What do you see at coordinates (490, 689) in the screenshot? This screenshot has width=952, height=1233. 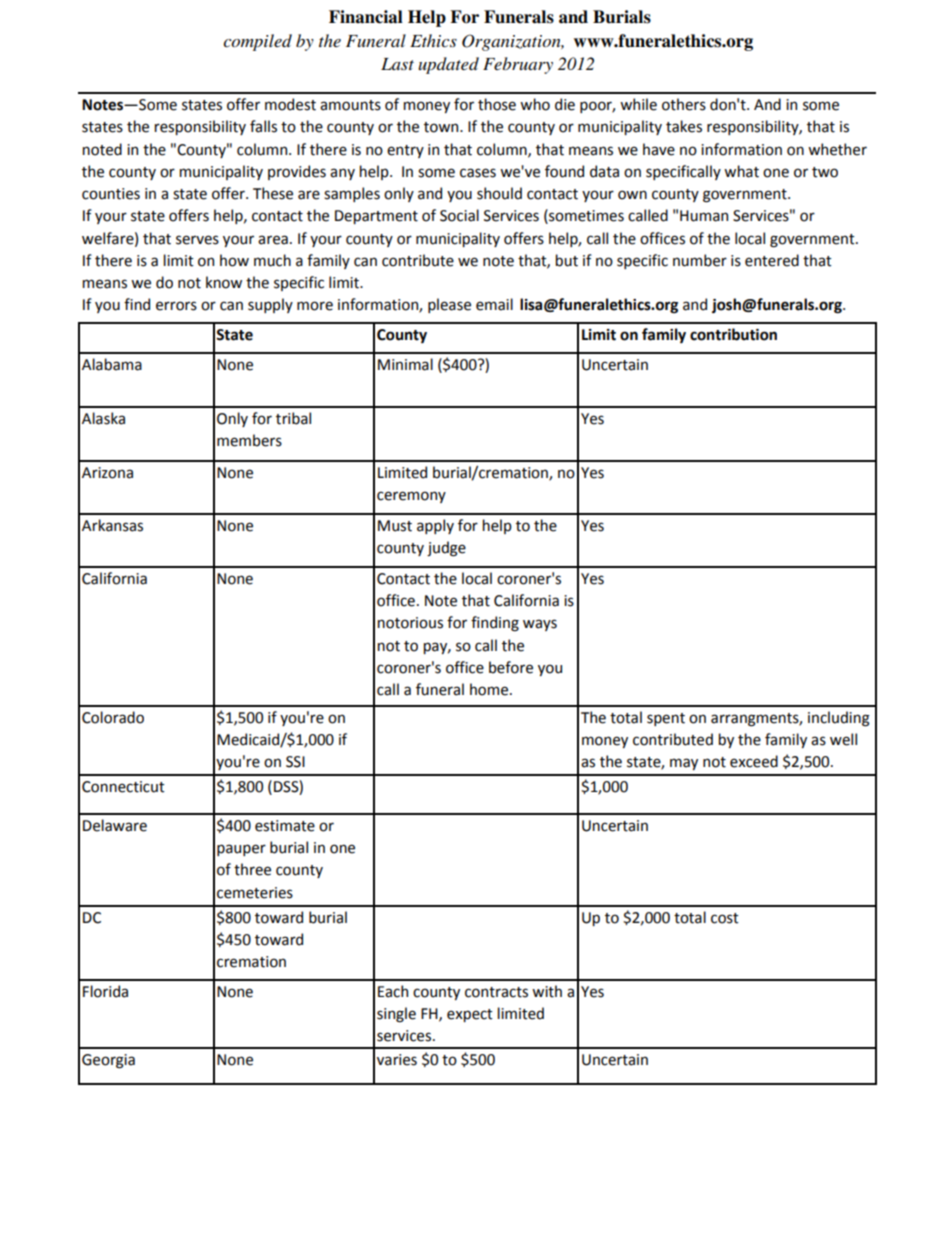 I see `home` at bounding box center [490, 689].
